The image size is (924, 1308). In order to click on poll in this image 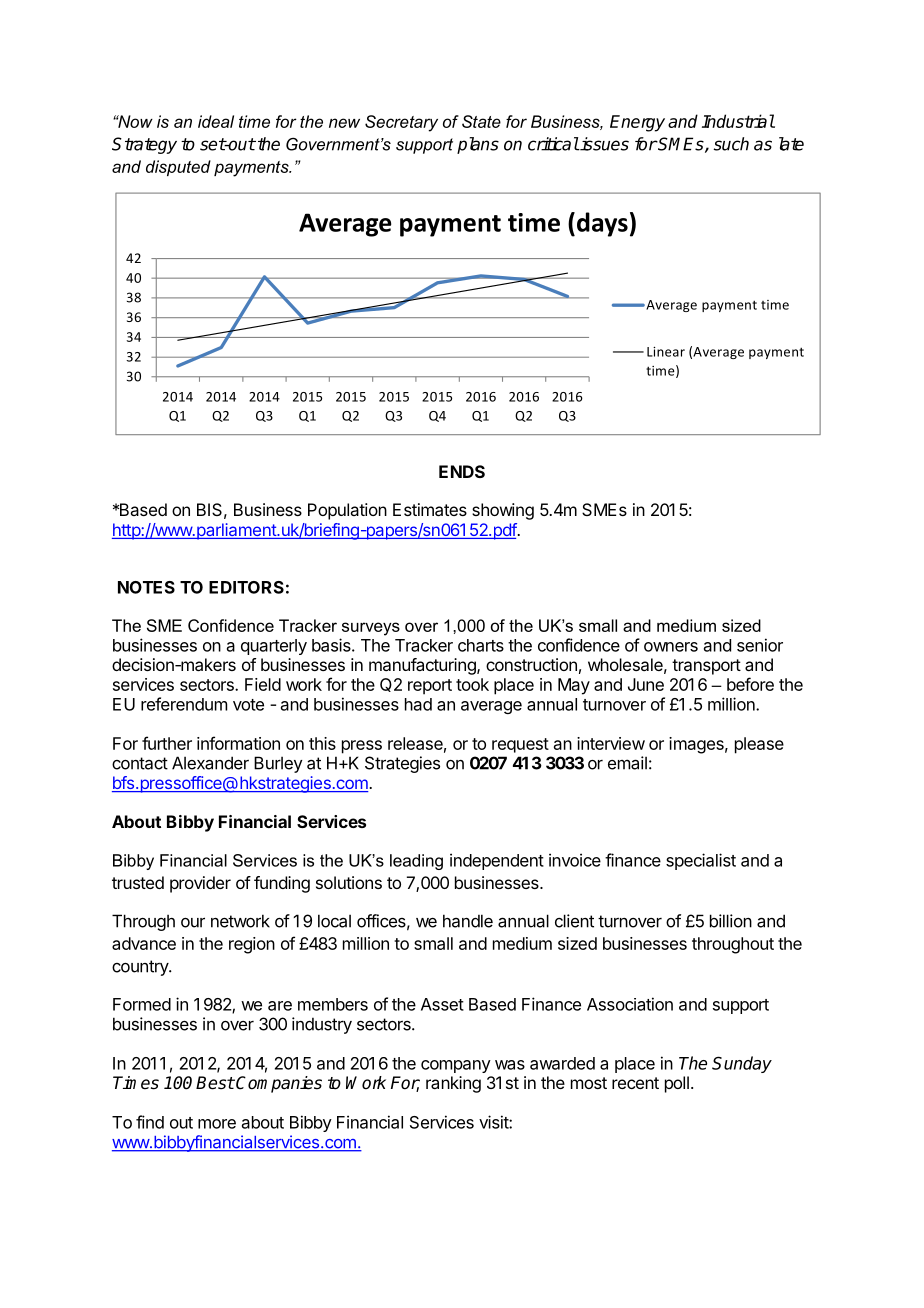, I will do `click(677, 1084)`.
